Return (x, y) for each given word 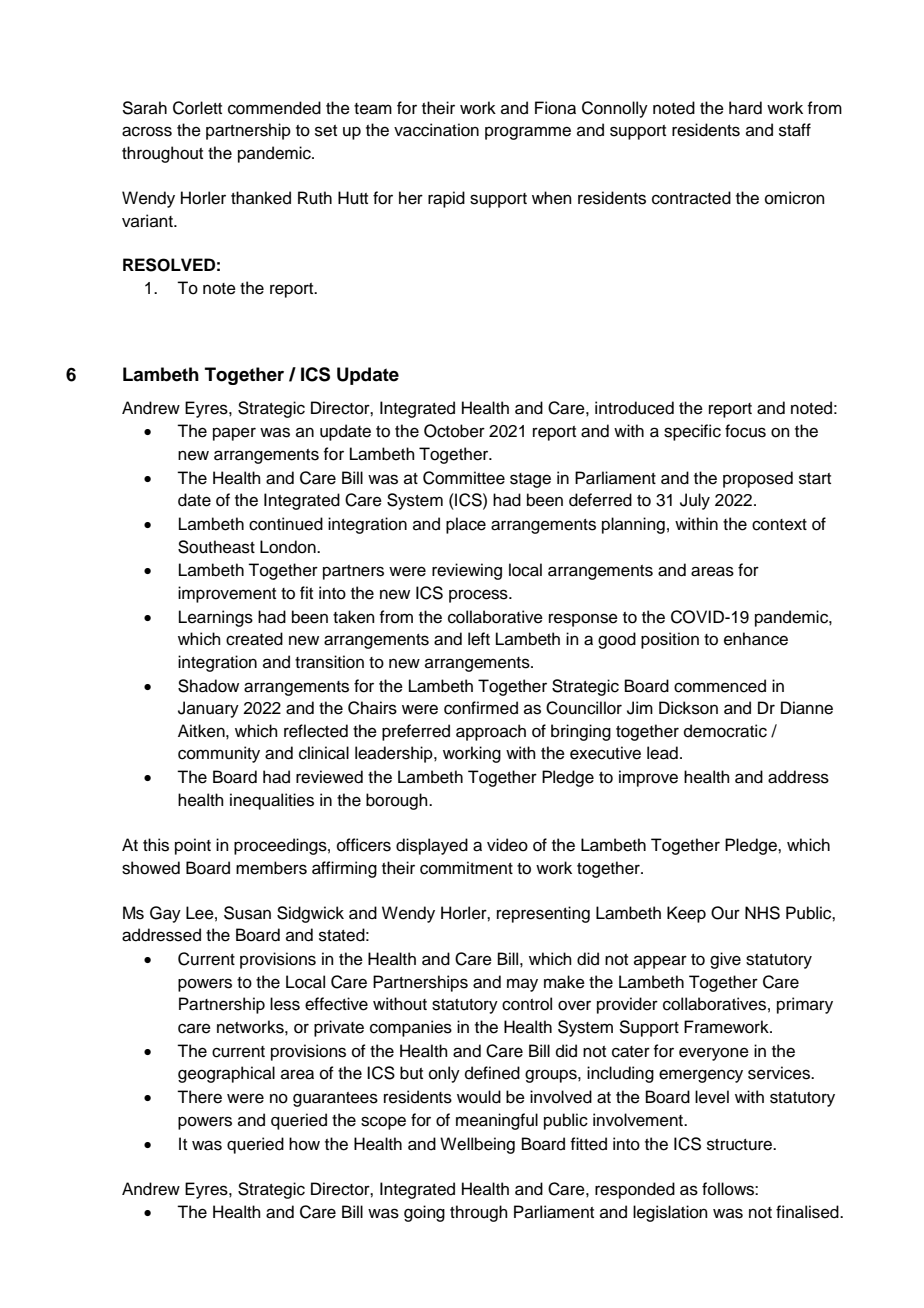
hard (745, 108)
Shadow (208, 686)
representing (543, 914)
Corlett (197, 108)
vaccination (436, 130)
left (479, 639)
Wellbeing (477, 1145)
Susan (247, 913)
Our (725, 913)
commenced (720, 686)
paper (234, 434)
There (199, 1097)
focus (745, 431)
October (454, 431)
